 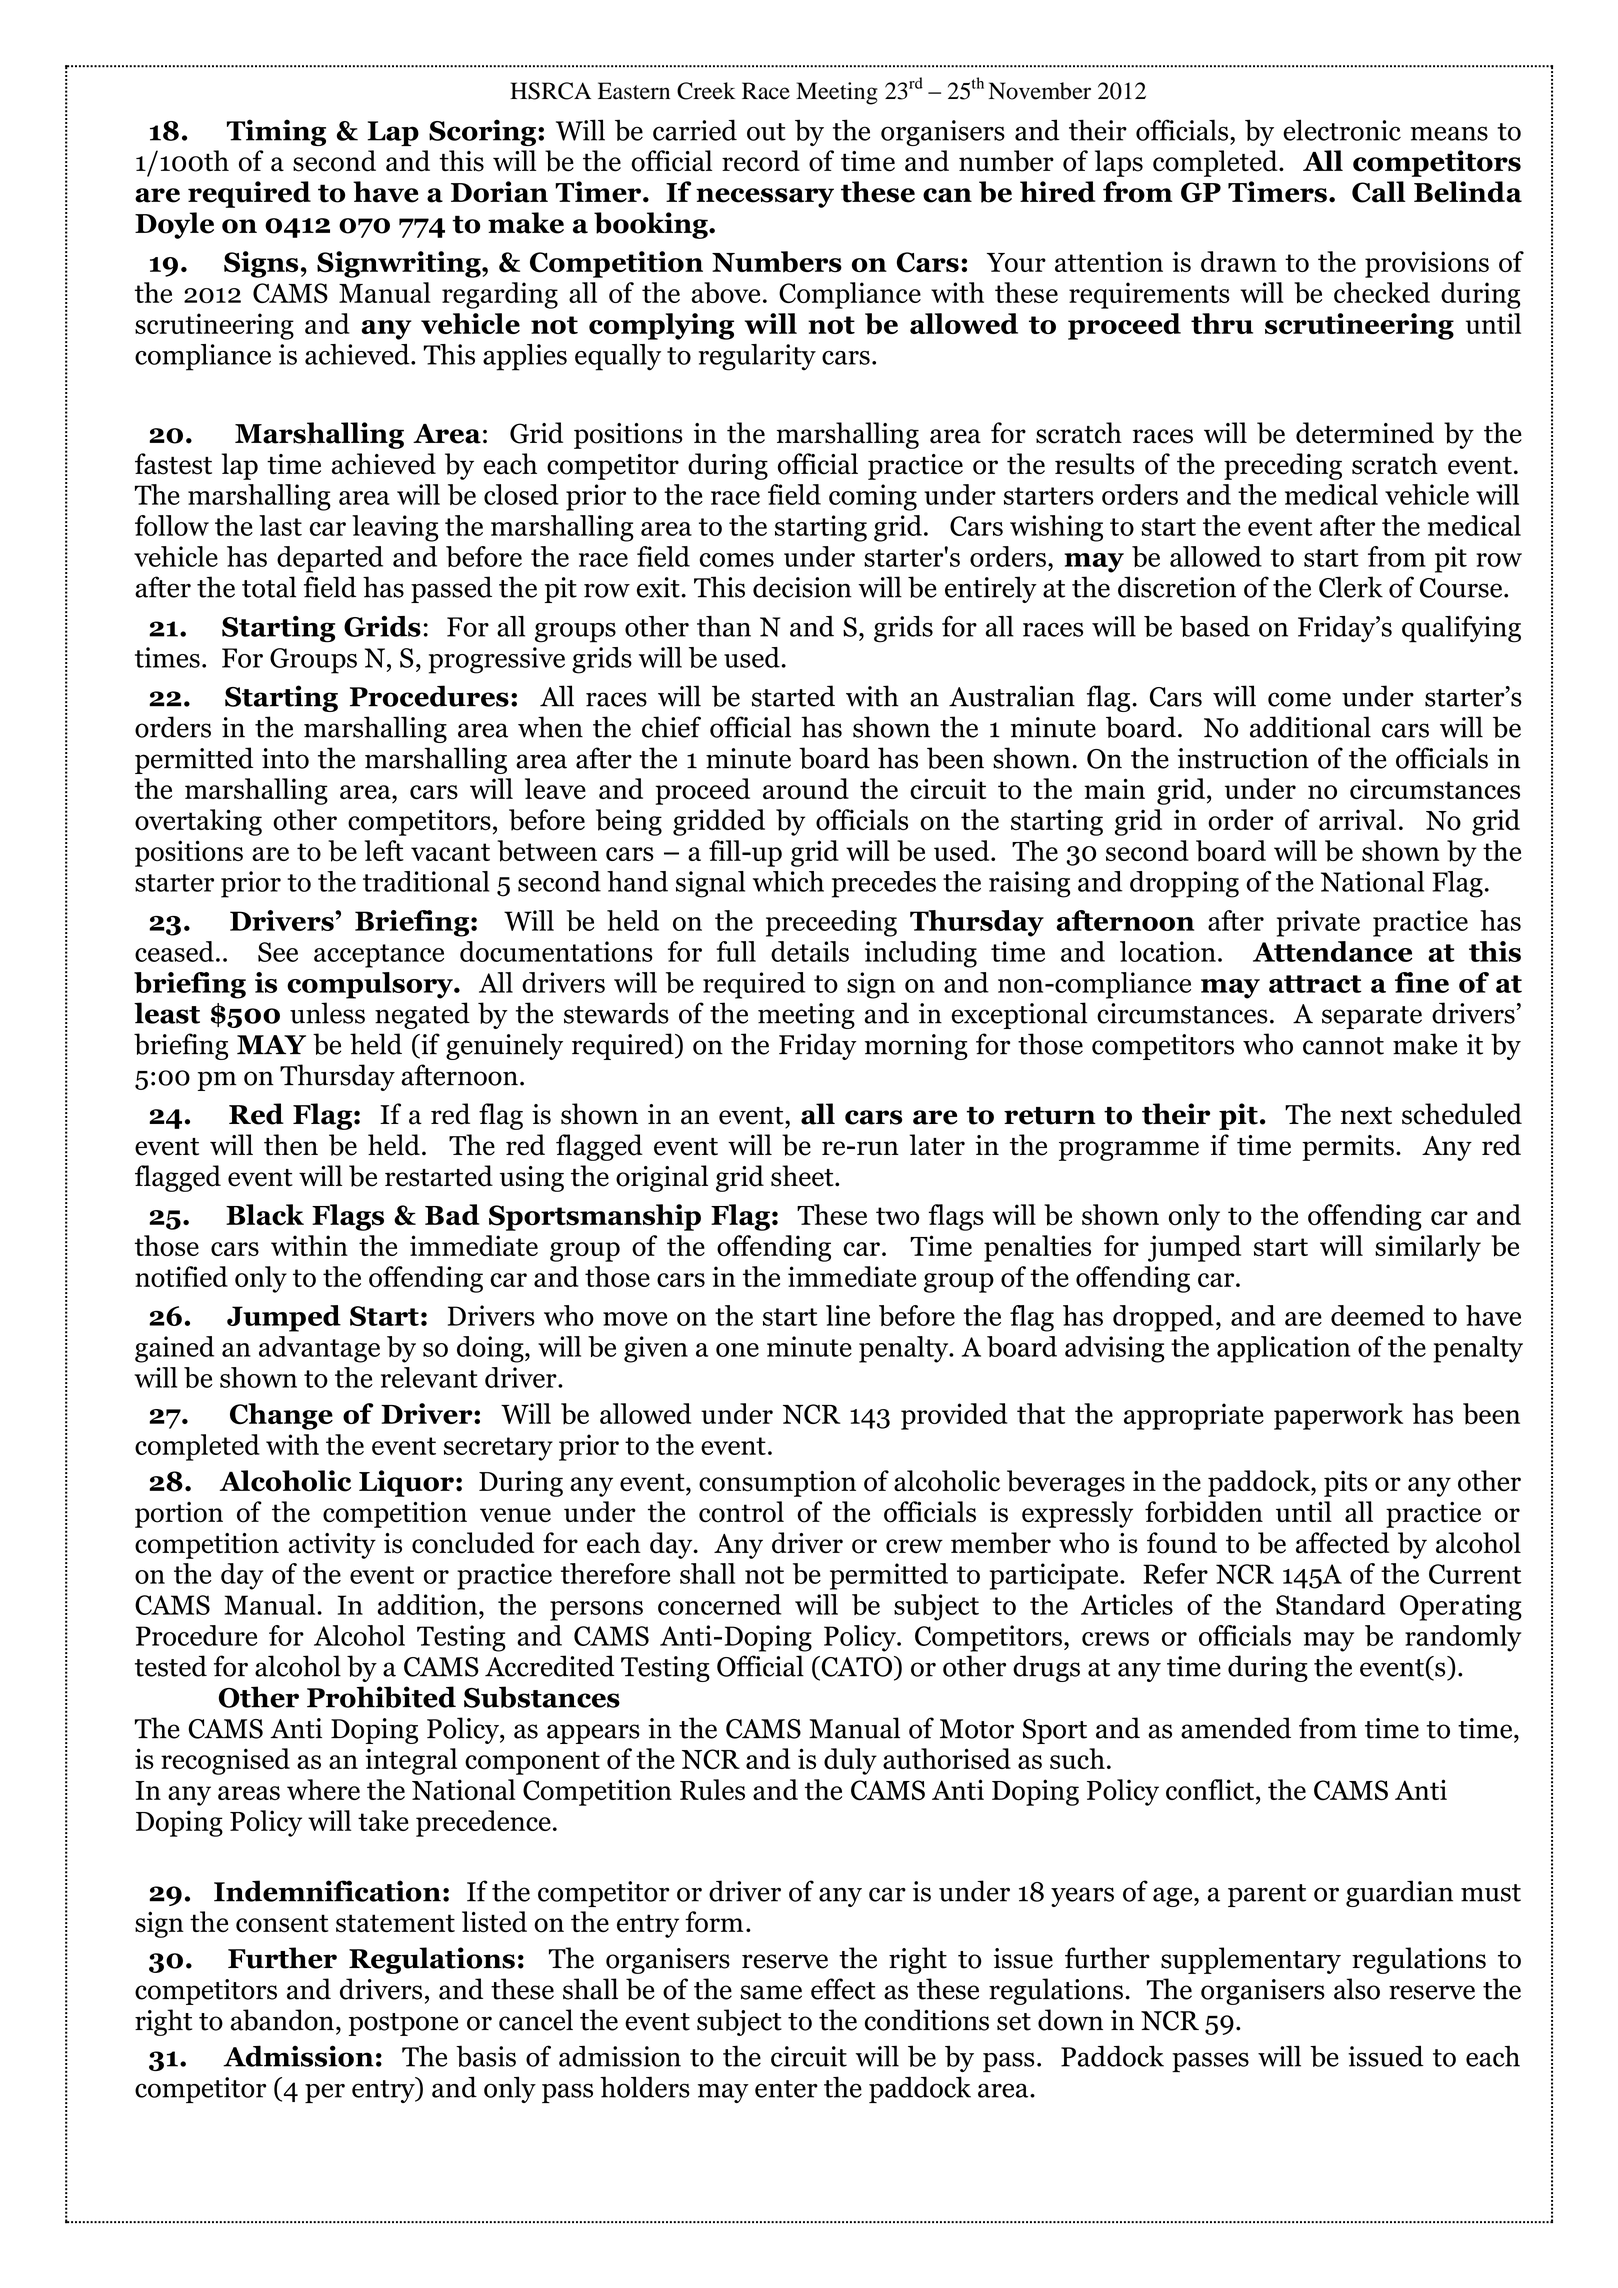 I want to click on out, so click(x=766, y=132).
